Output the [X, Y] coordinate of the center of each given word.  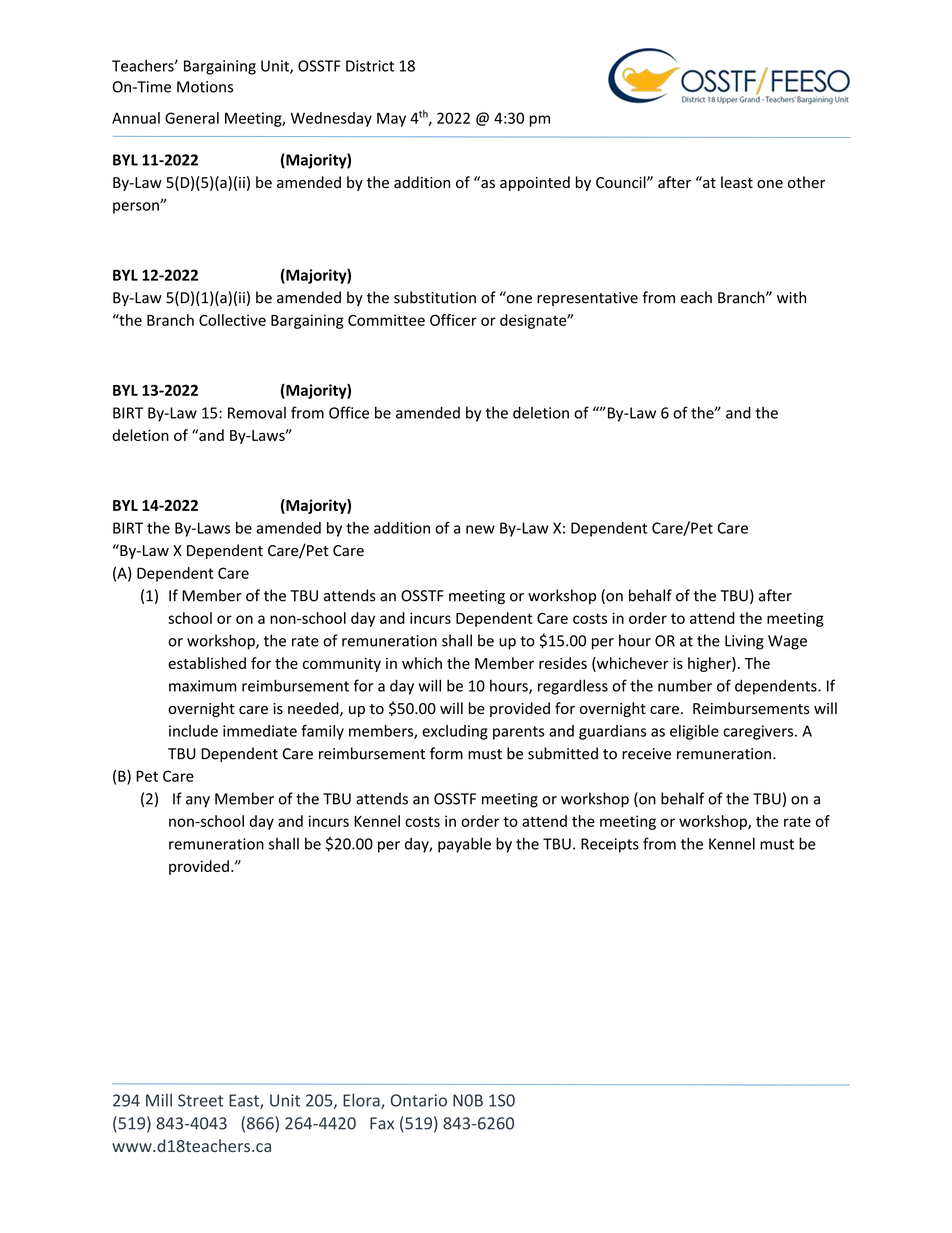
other [806, 182]
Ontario [419, 1100]
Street [201, 1100]
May [391, 119]
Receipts [610, 845]
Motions [205, 87]
